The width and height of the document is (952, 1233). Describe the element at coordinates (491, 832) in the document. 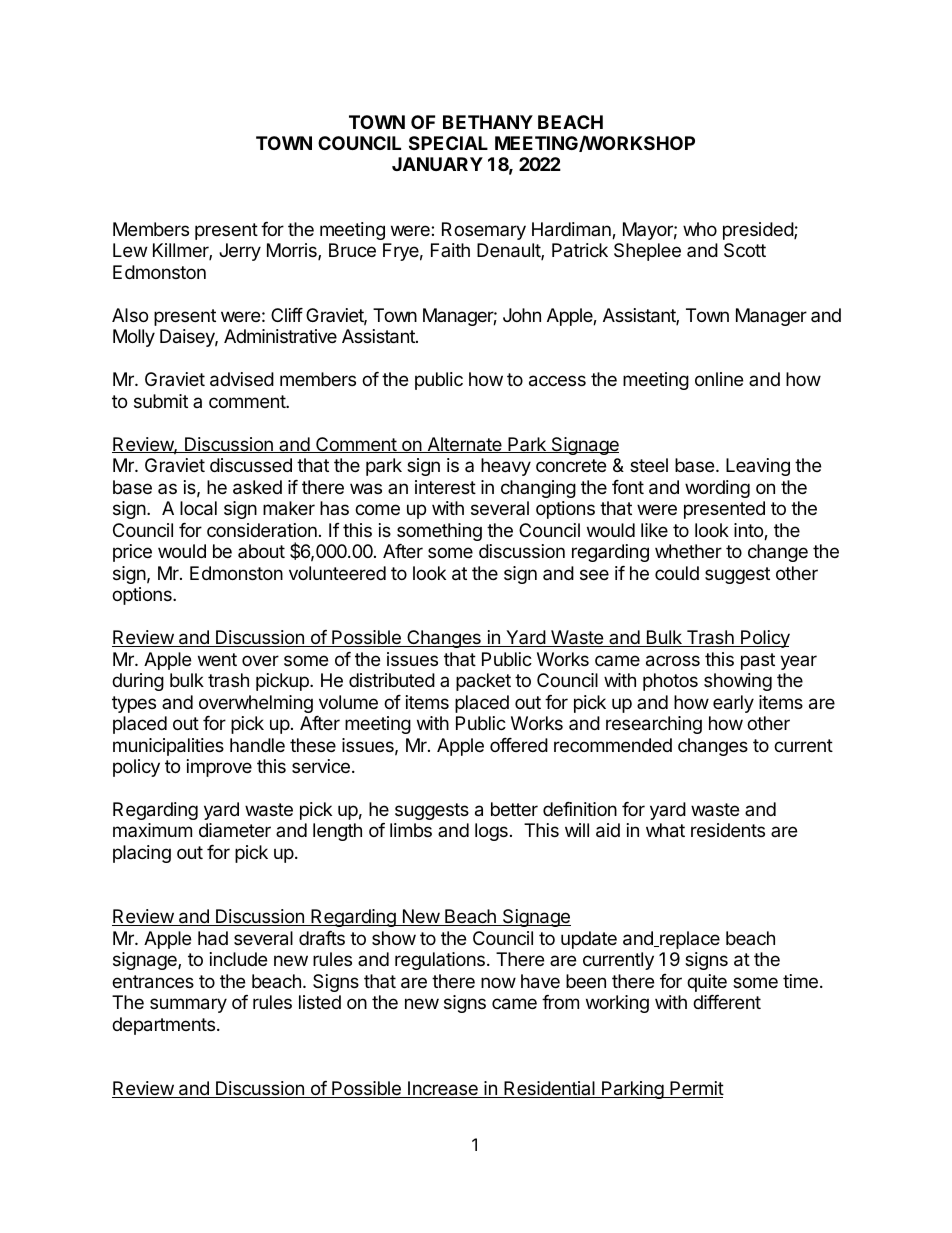

I see `logs` at that location.
